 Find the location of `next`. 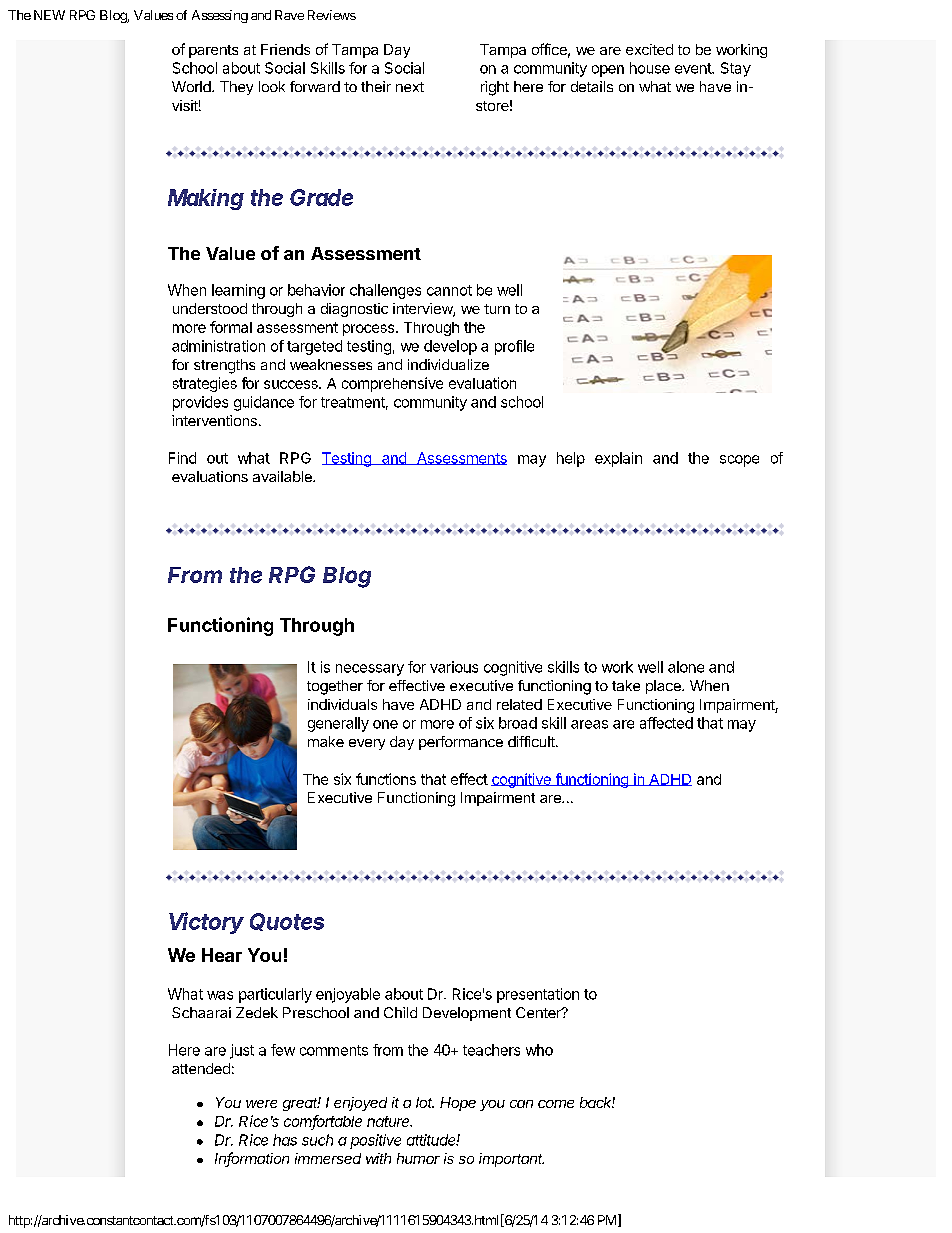

next is located at coordinates (410, 87).
